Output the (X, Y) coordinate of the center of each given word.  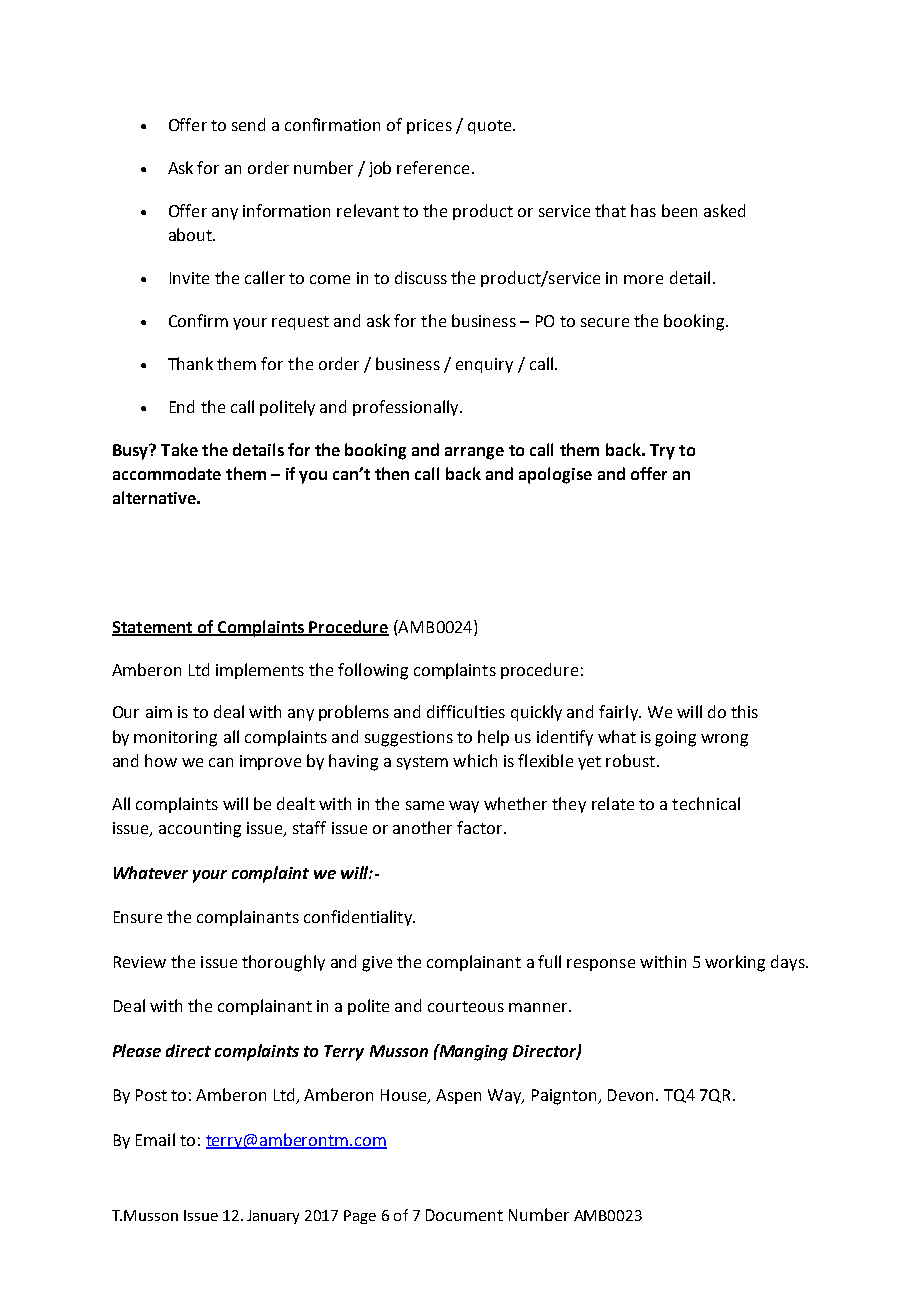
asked (724, 210)
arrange (474, 453)
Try (662, 452)
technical (706, 803)
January (273, 1217)
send (248, 124)
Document (464, 1215)
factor (481, 827)
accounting (200, 830)
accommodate (167, 473)
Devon (630, 1095)
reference (433, 167)
